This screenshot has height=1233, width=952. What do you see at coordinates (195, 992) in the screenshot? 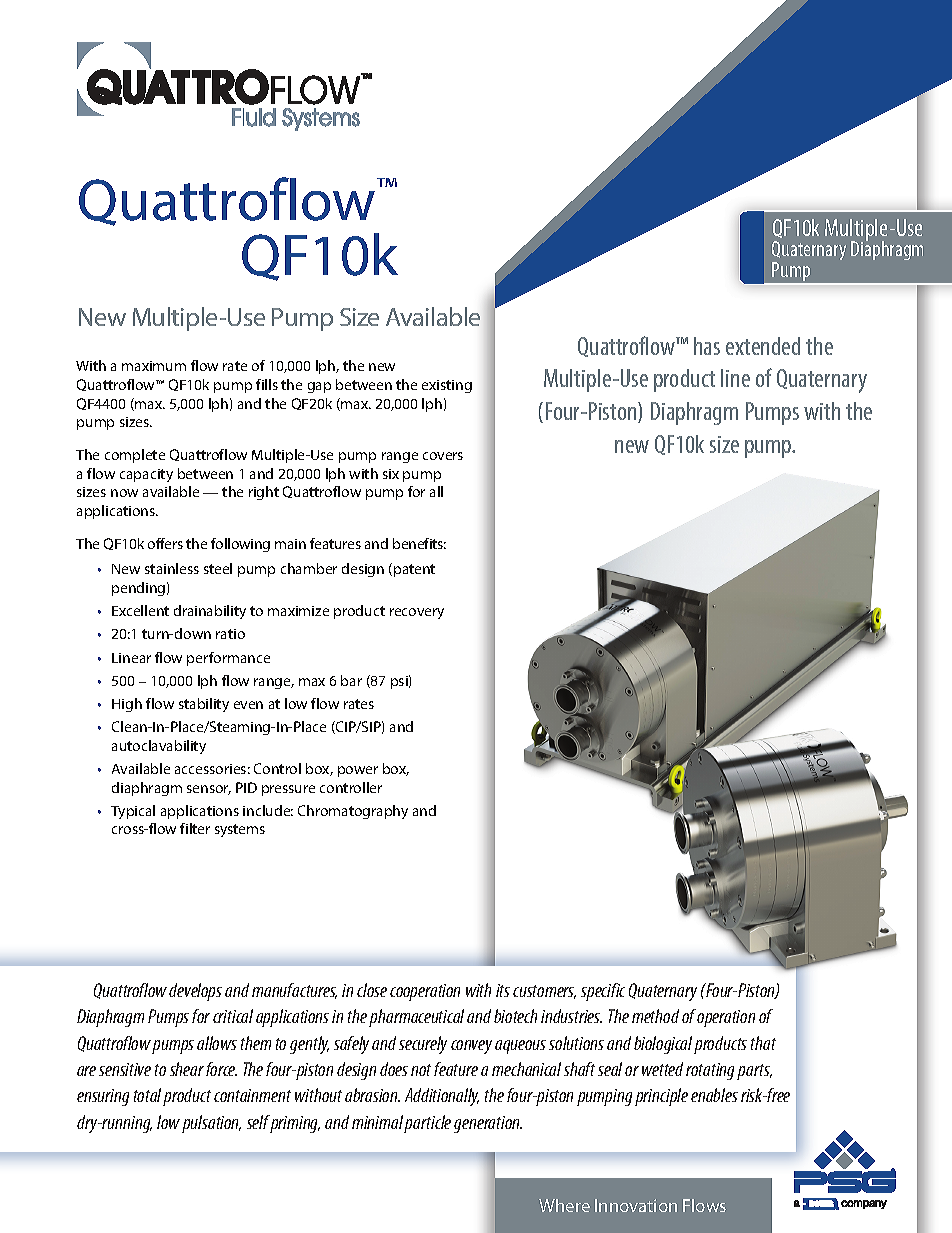
I see `develops` at bounding box center [195, 992].
